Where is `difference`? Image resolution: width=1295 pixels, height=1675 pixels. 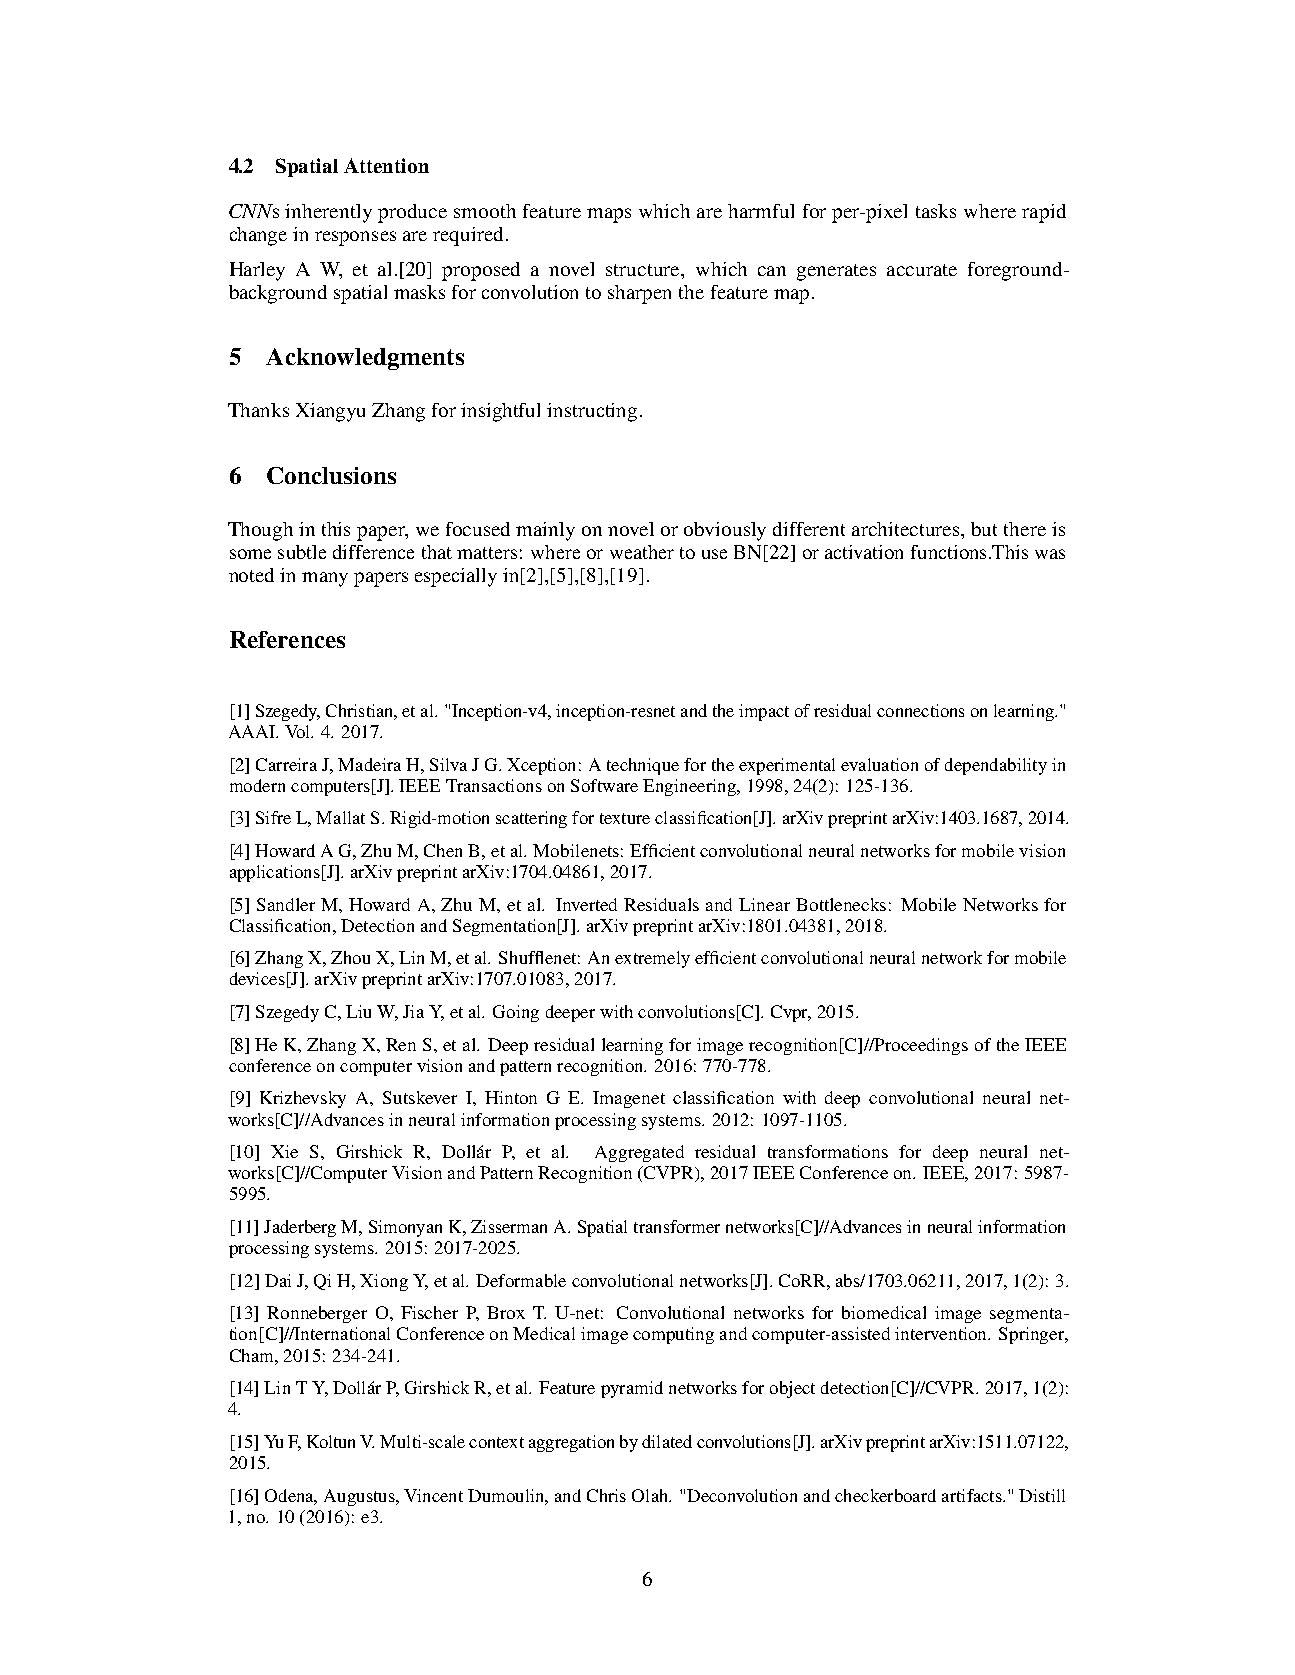 difference is located at coordinates (373, 552).
